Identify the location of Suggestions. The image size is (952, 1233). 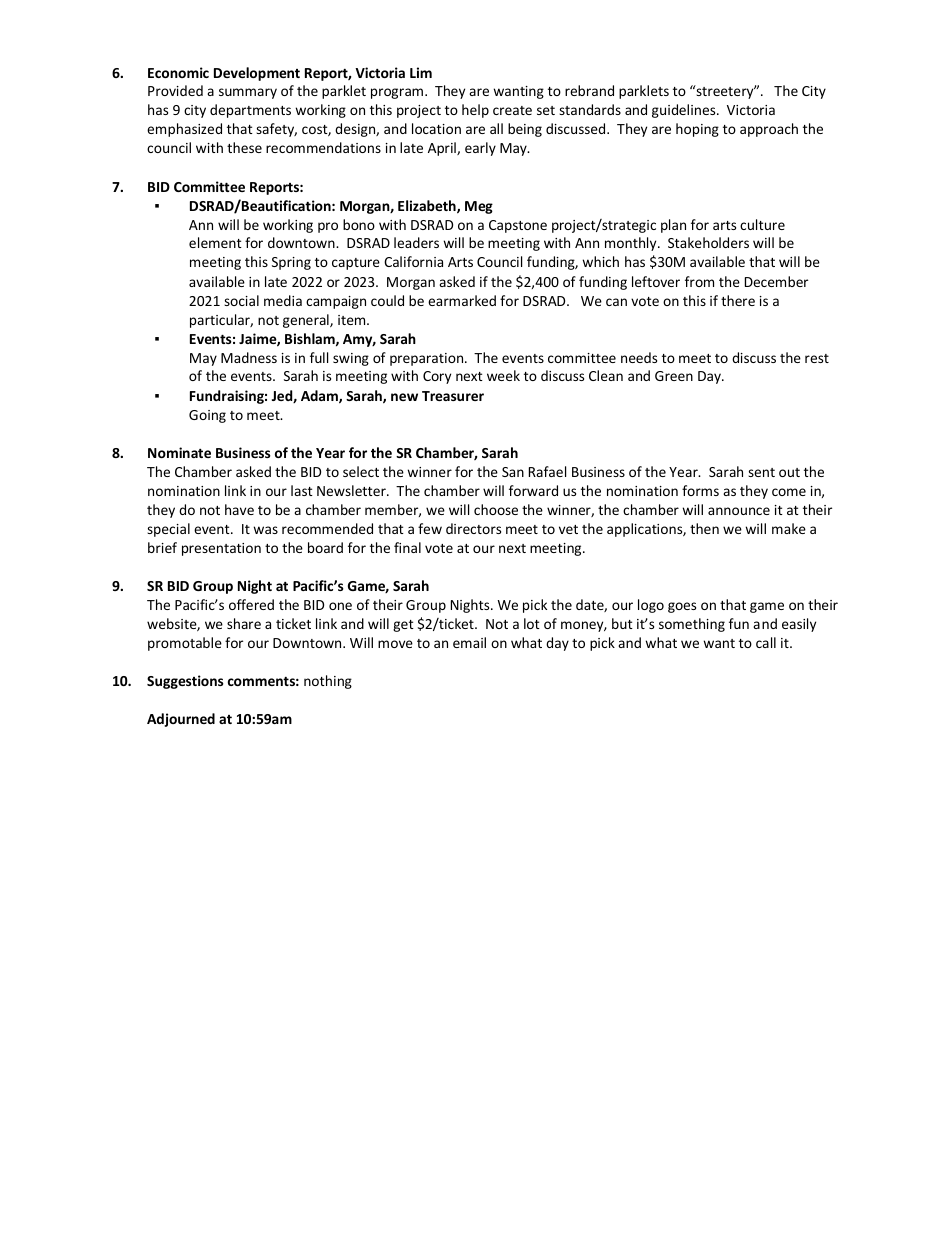
(185, 682).
